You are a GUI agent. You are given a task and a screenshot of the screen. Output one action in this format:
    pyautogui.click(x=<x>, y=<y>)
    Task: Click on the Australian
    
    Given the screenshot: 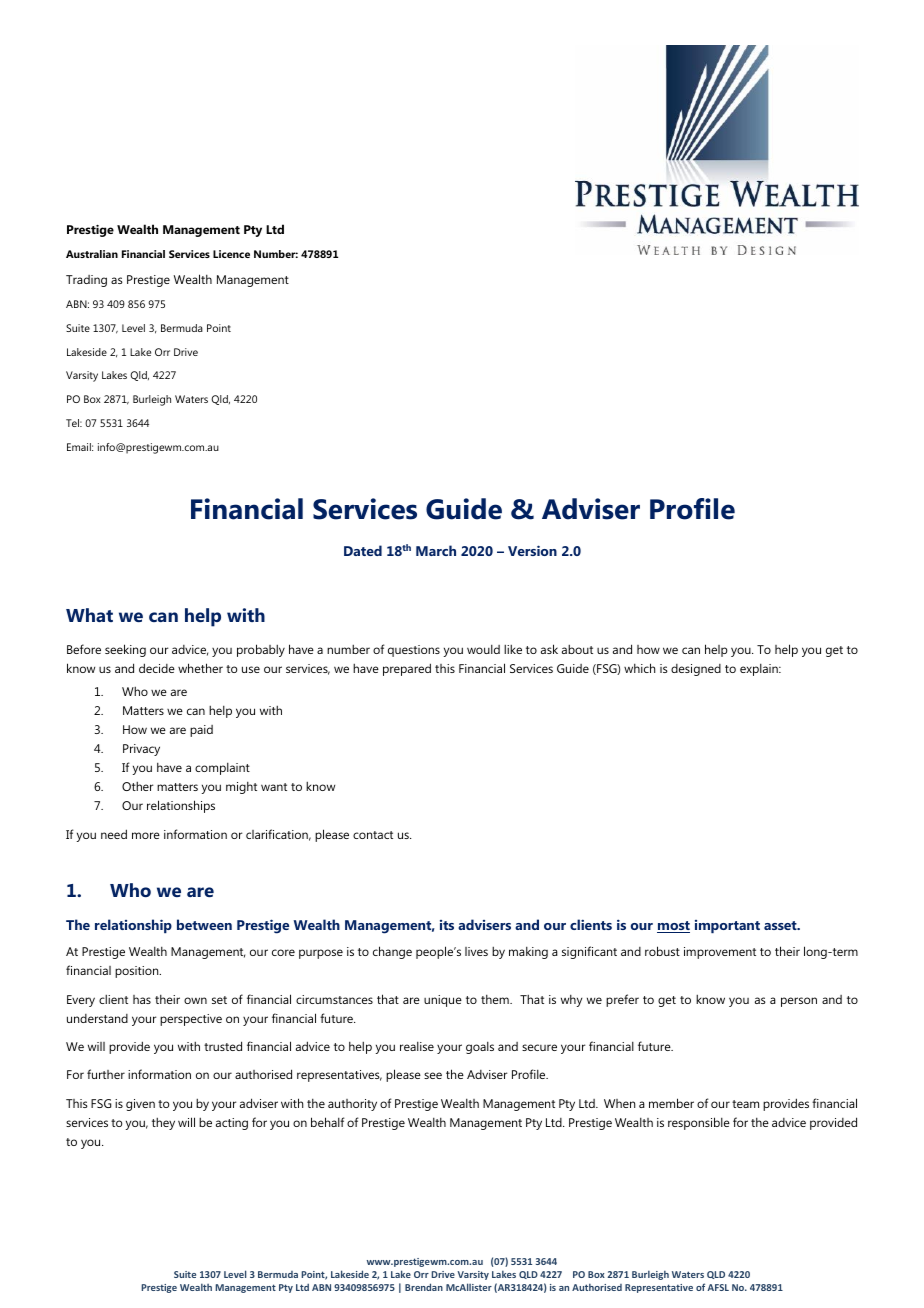 What is the action you would take?
    pyautogui.click(x=92, y=254)
